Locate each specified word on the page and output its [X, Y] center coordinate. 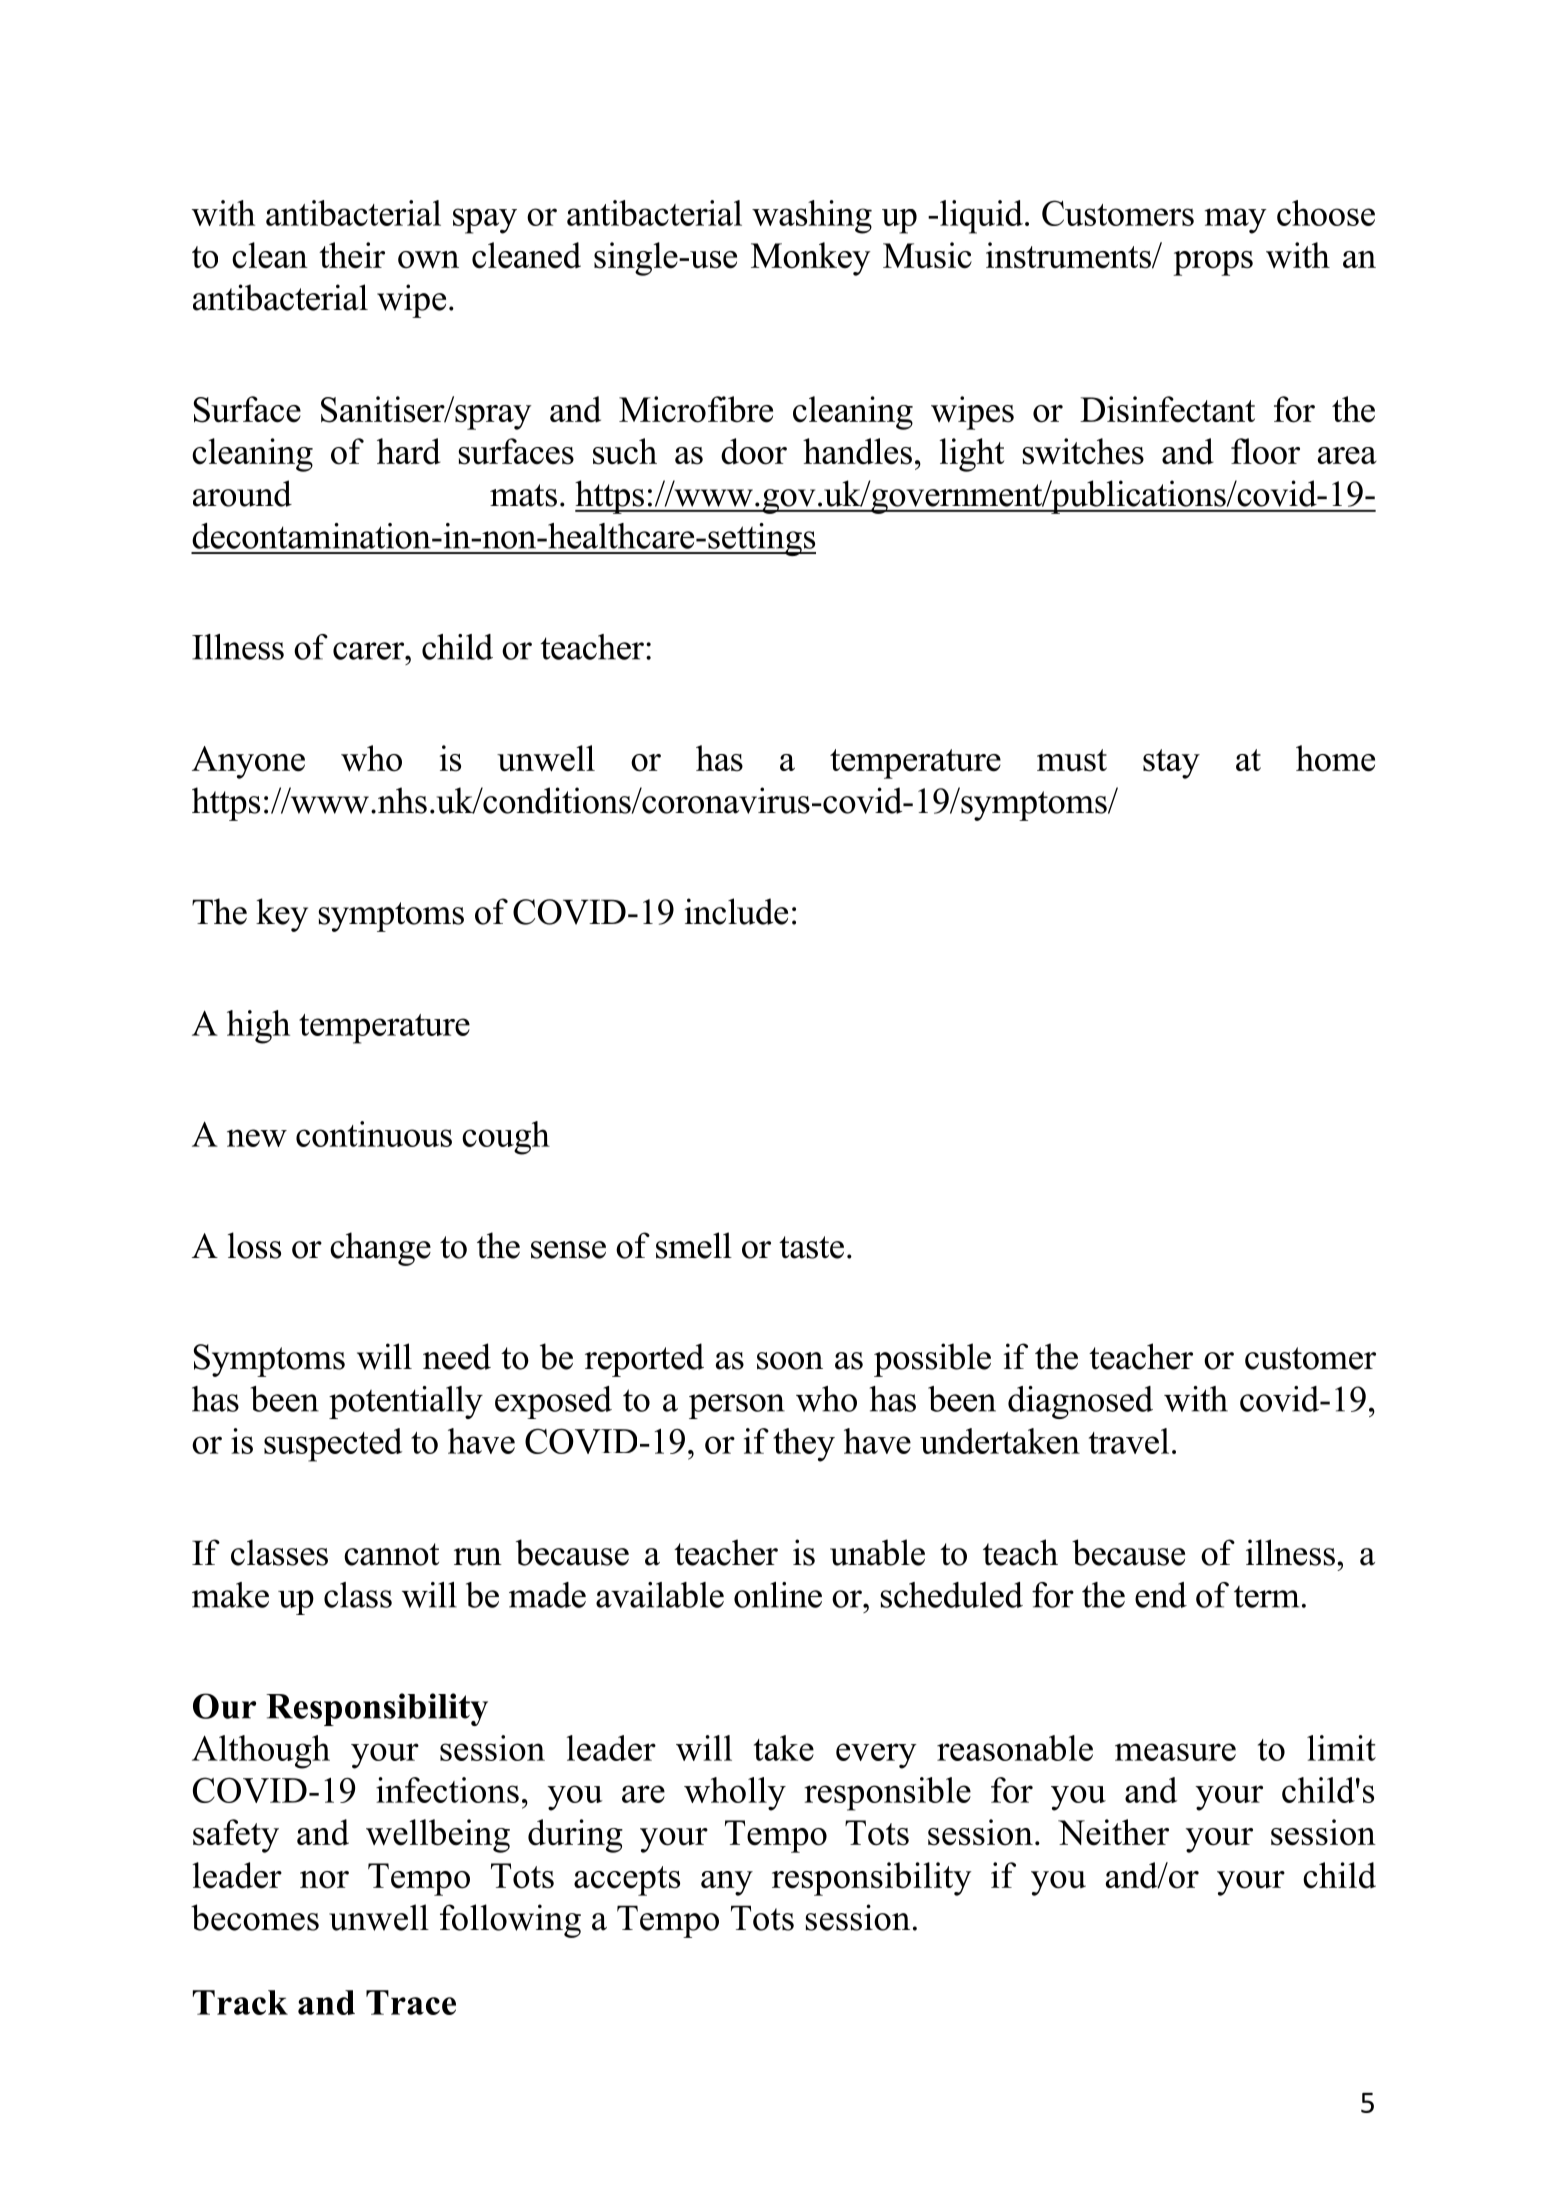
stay [1171, 764]
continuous [374, 1134]
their [352, 255]
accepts [627, 1881]
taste [811, 1247]
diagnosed [1080, 1402]
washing [812, 217]
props [1213, 263]
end [1161, 1595]
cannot [391, 1554]
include [736, 911]
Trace [411, 2002]
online [778, 1595]
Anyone [248, 762]
